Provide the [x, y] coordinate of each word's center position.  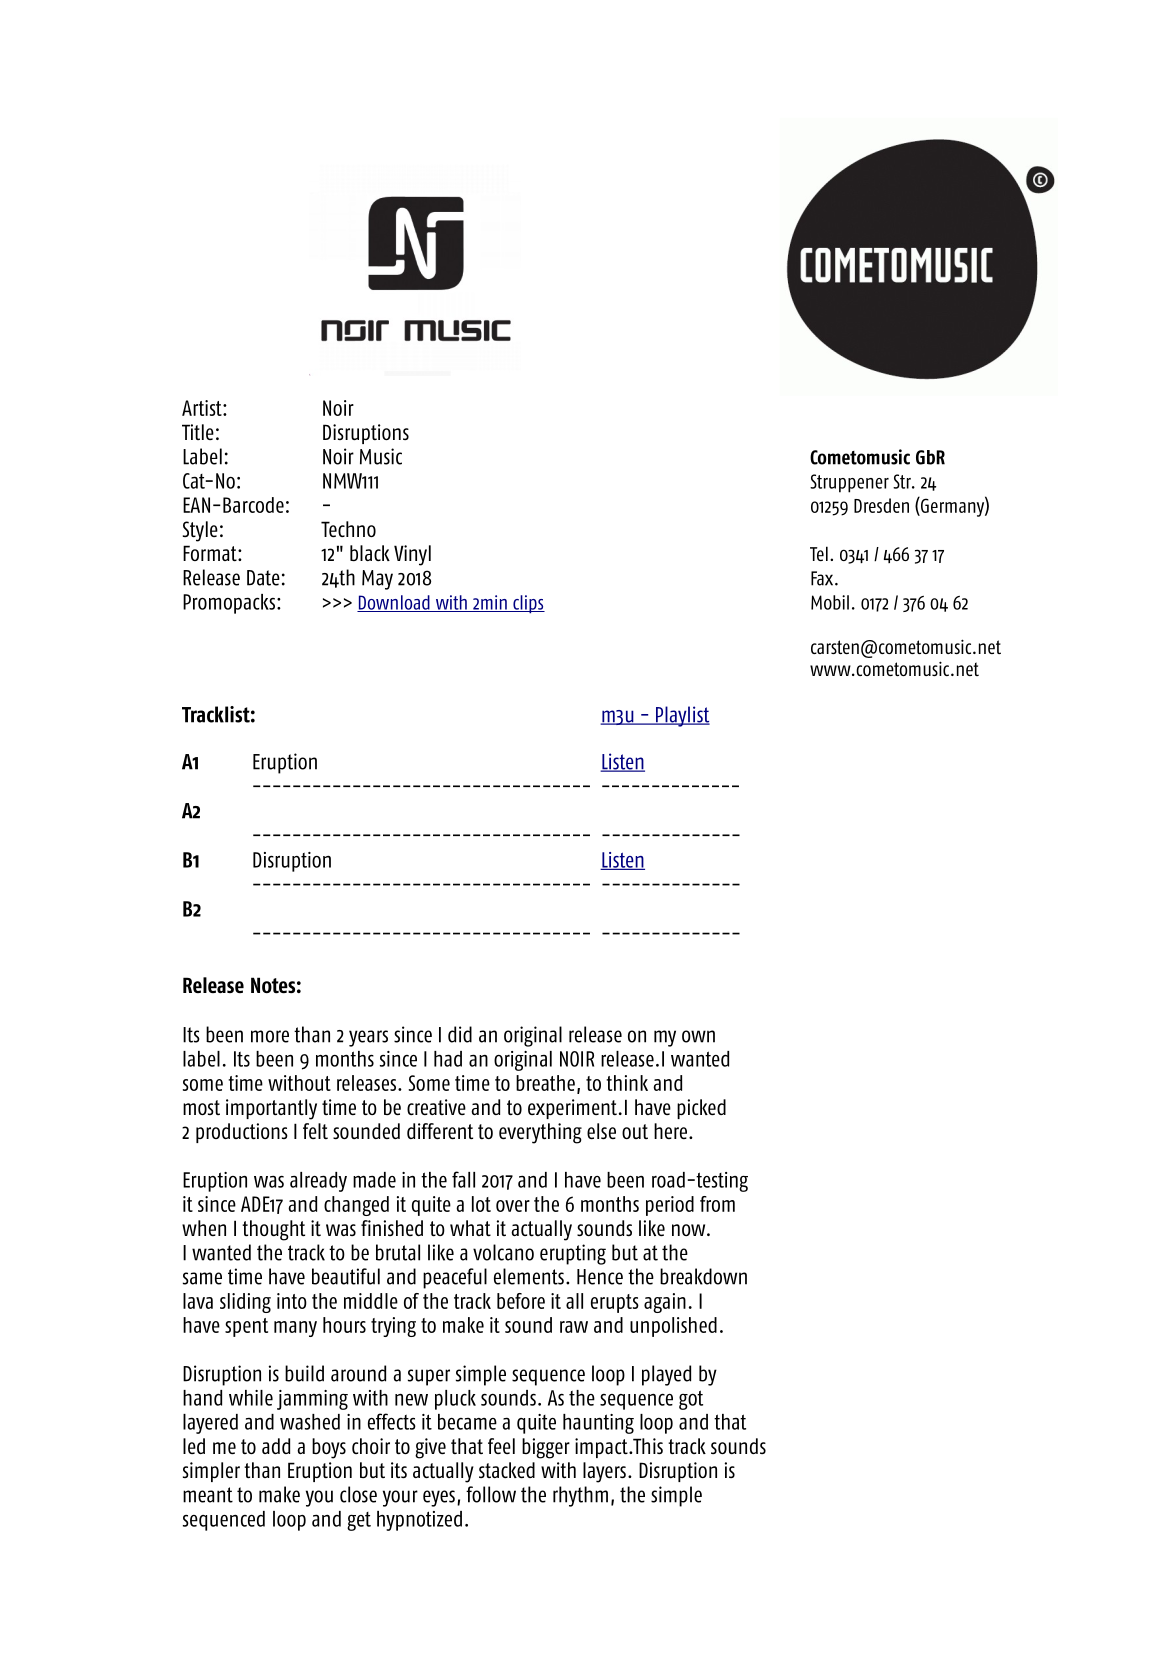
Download [394, 603]
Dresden [881, 505]
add [276, 1446]
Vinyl [412, 555]
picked [701, 1109]
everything [540, 1133]
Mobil [830, 602]
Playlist [682, 716]
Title [198, 432]
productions [242, 1133]
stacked [507, 1470]
